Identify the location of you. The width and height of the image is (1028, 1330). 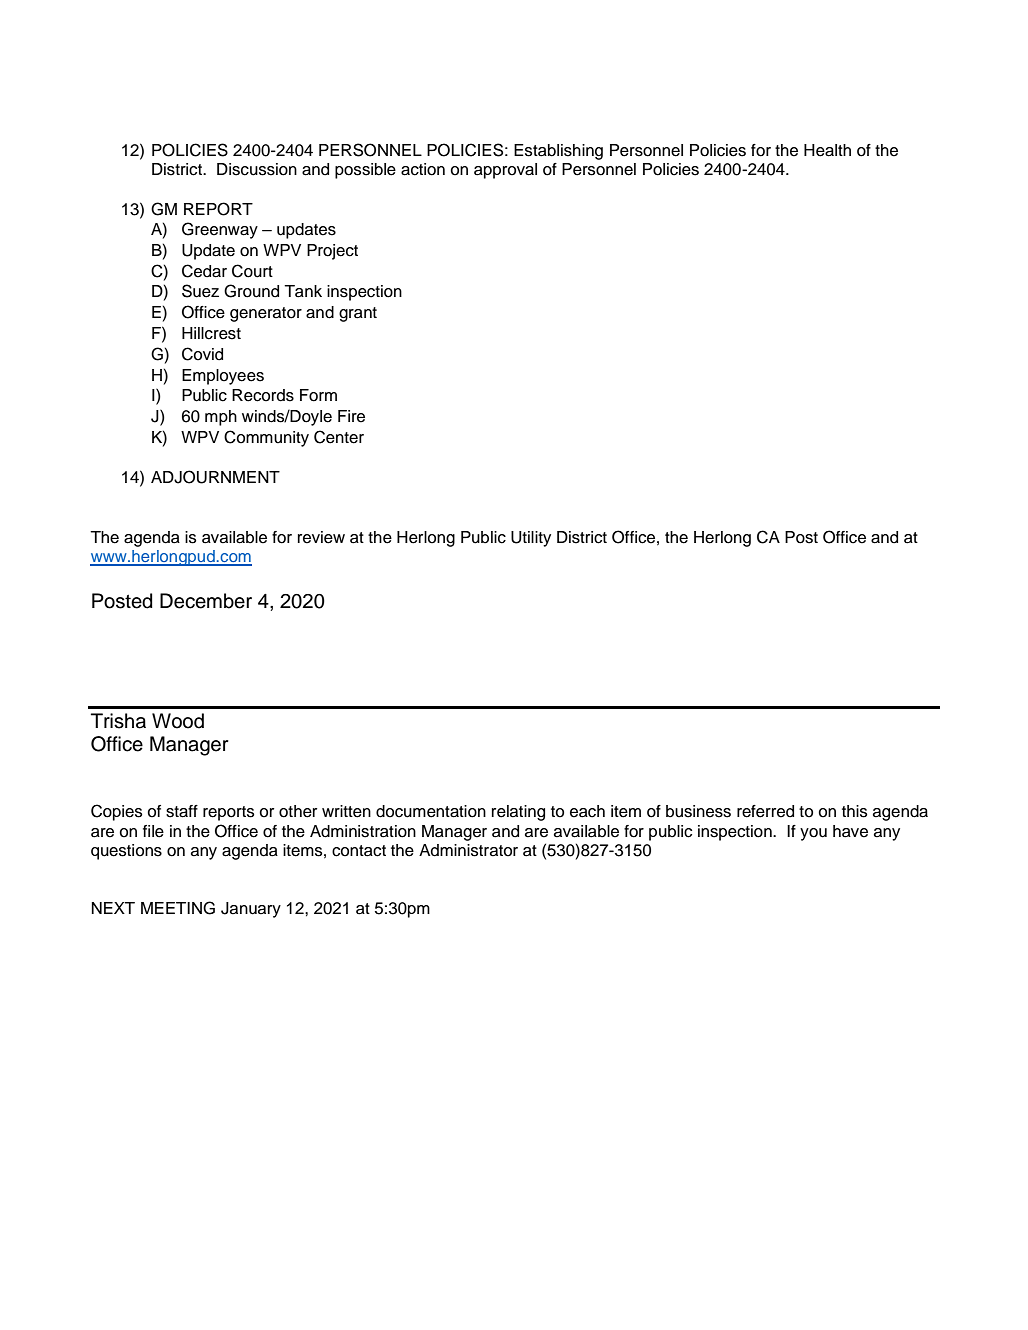
(813, 834).
